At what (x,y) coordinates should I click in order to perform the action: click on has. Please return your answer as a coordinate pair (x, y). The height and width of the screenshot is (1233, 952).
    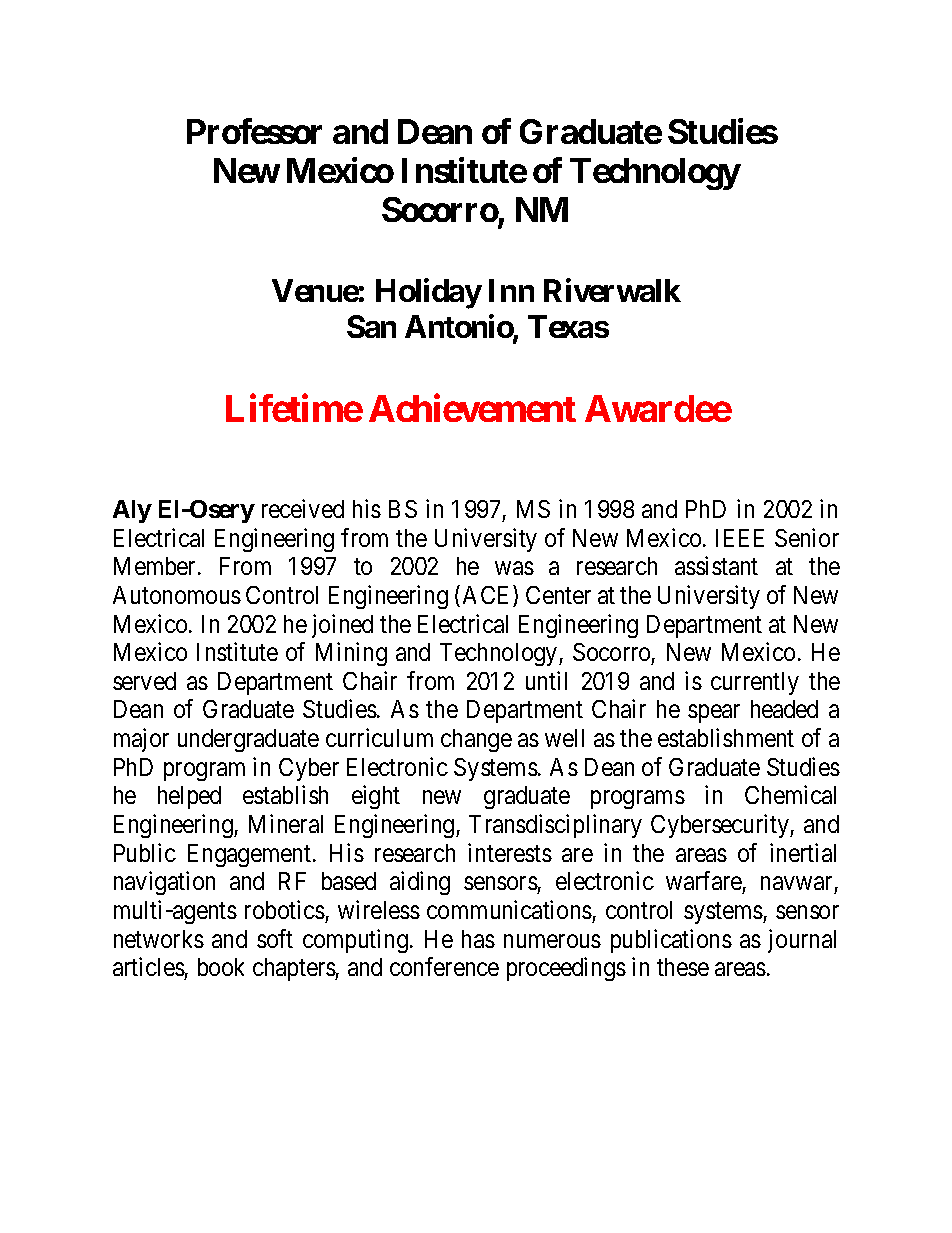
    Looking at the image, I should click on (478, 939).
